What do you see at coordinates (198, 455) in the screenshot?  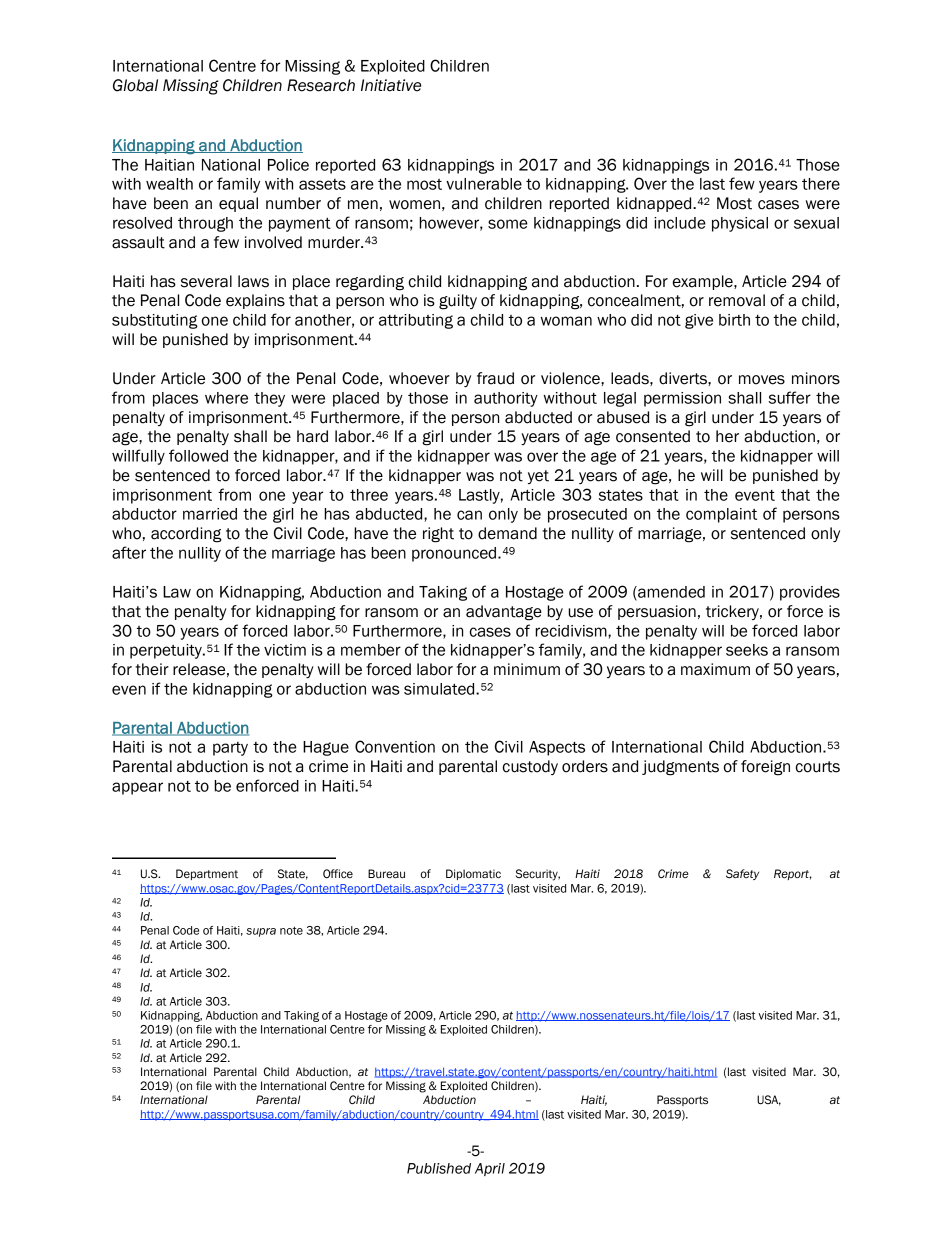 I see `followed` at bounding box center [198, 455].
